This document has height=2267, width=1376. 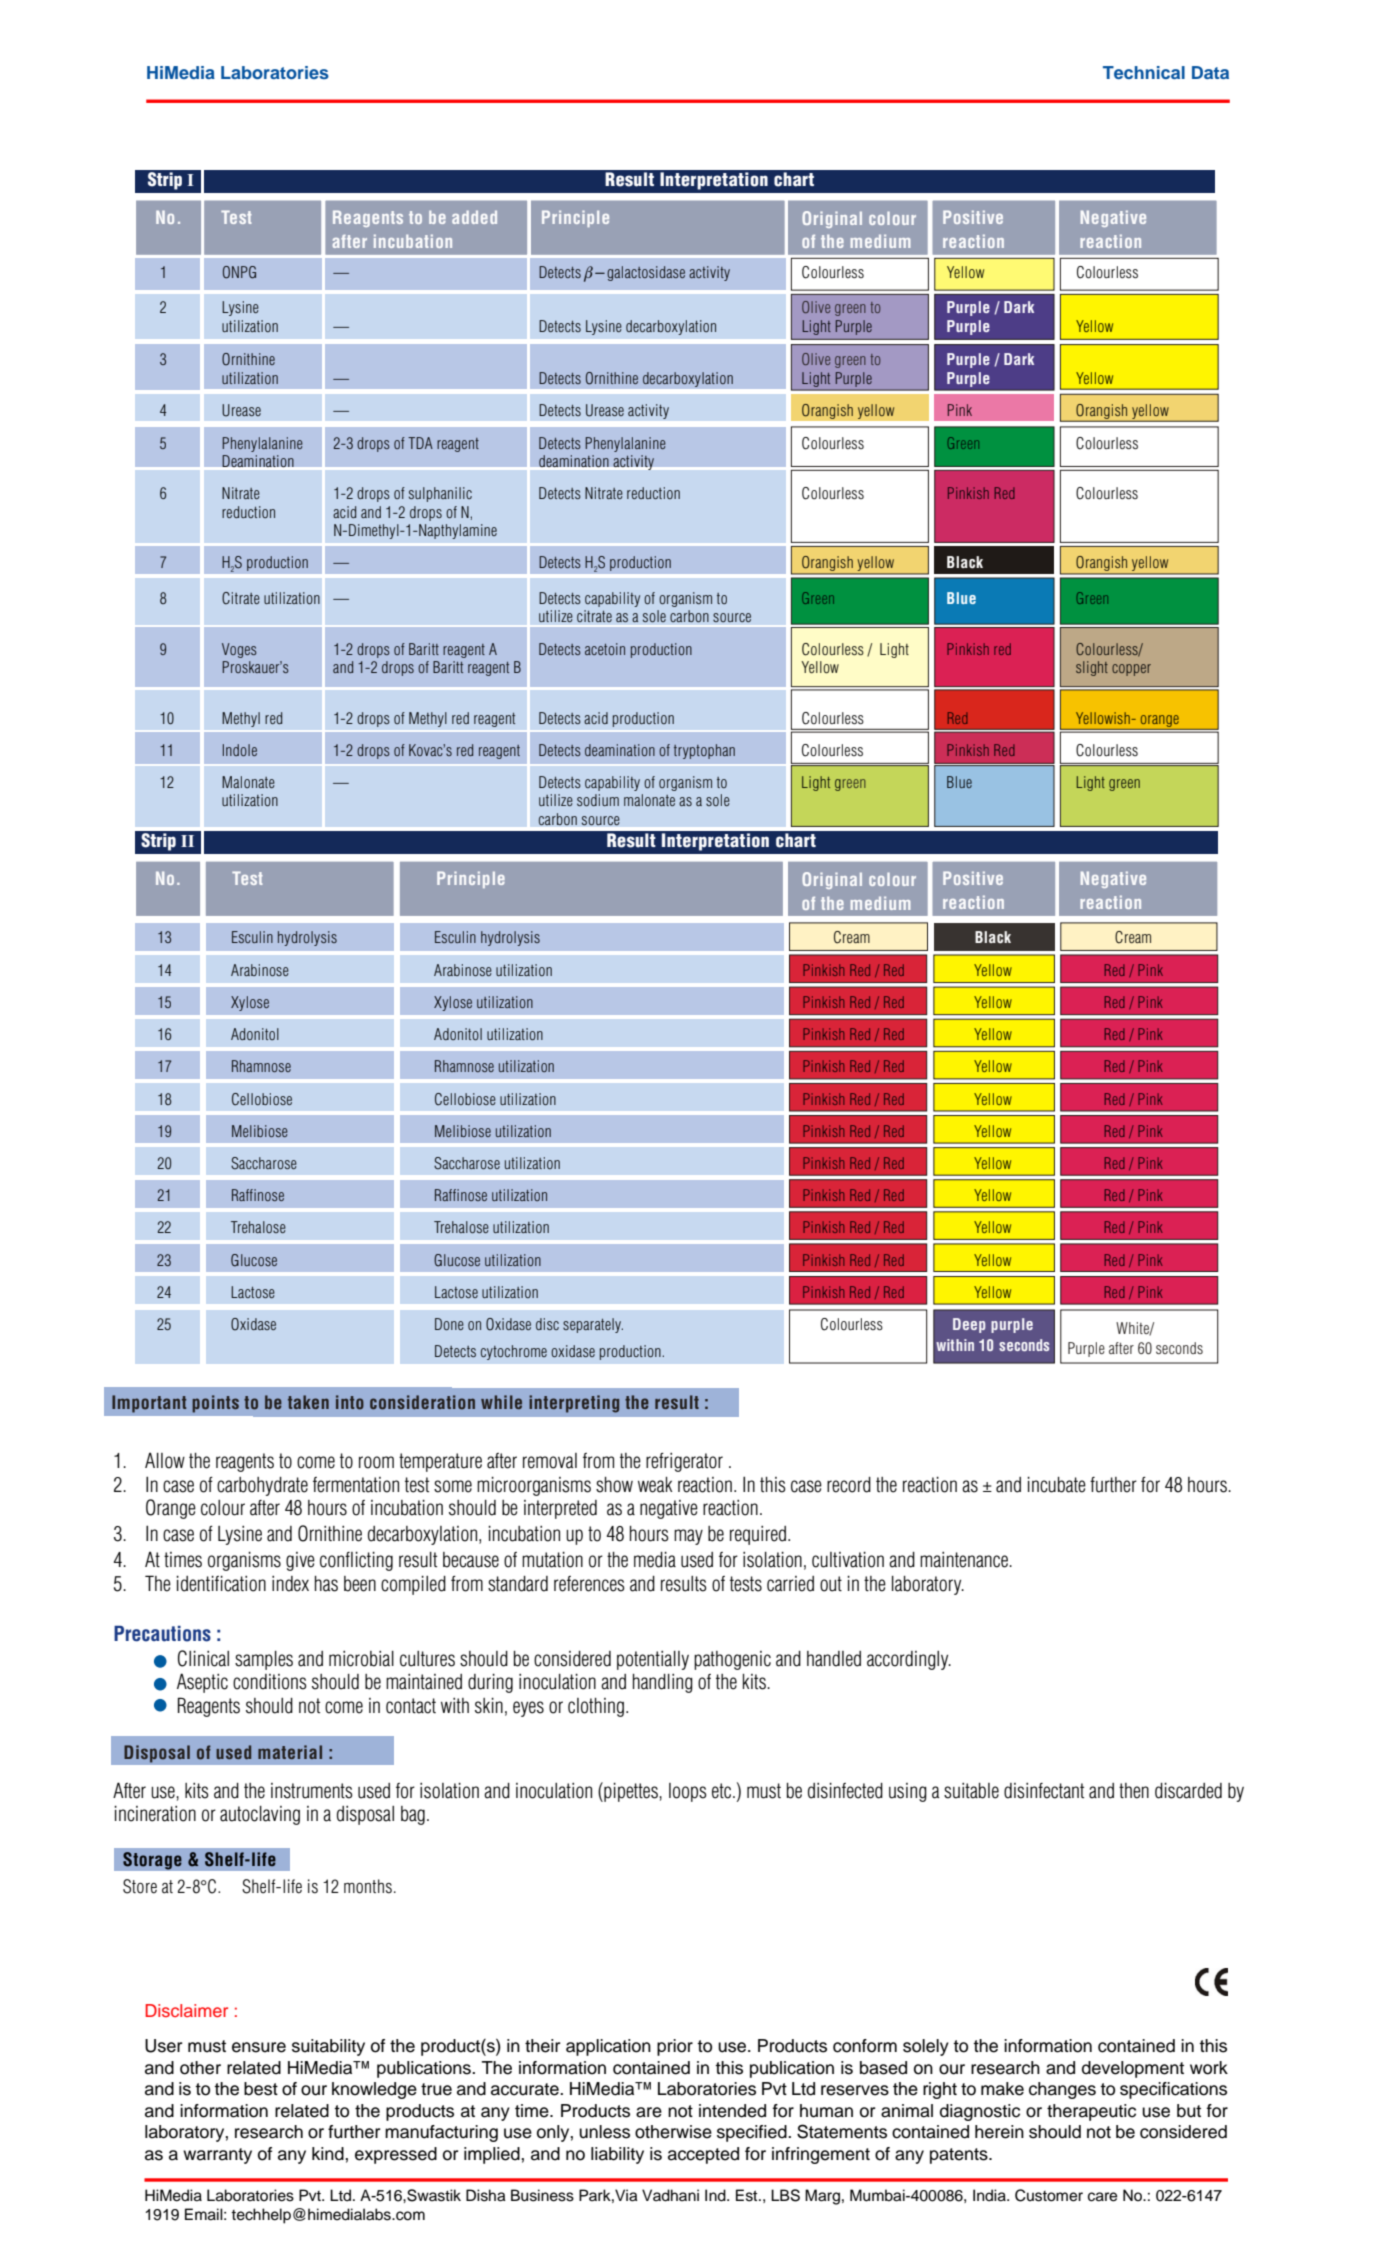 I want to click on best, so click(x=261, y=2089).
